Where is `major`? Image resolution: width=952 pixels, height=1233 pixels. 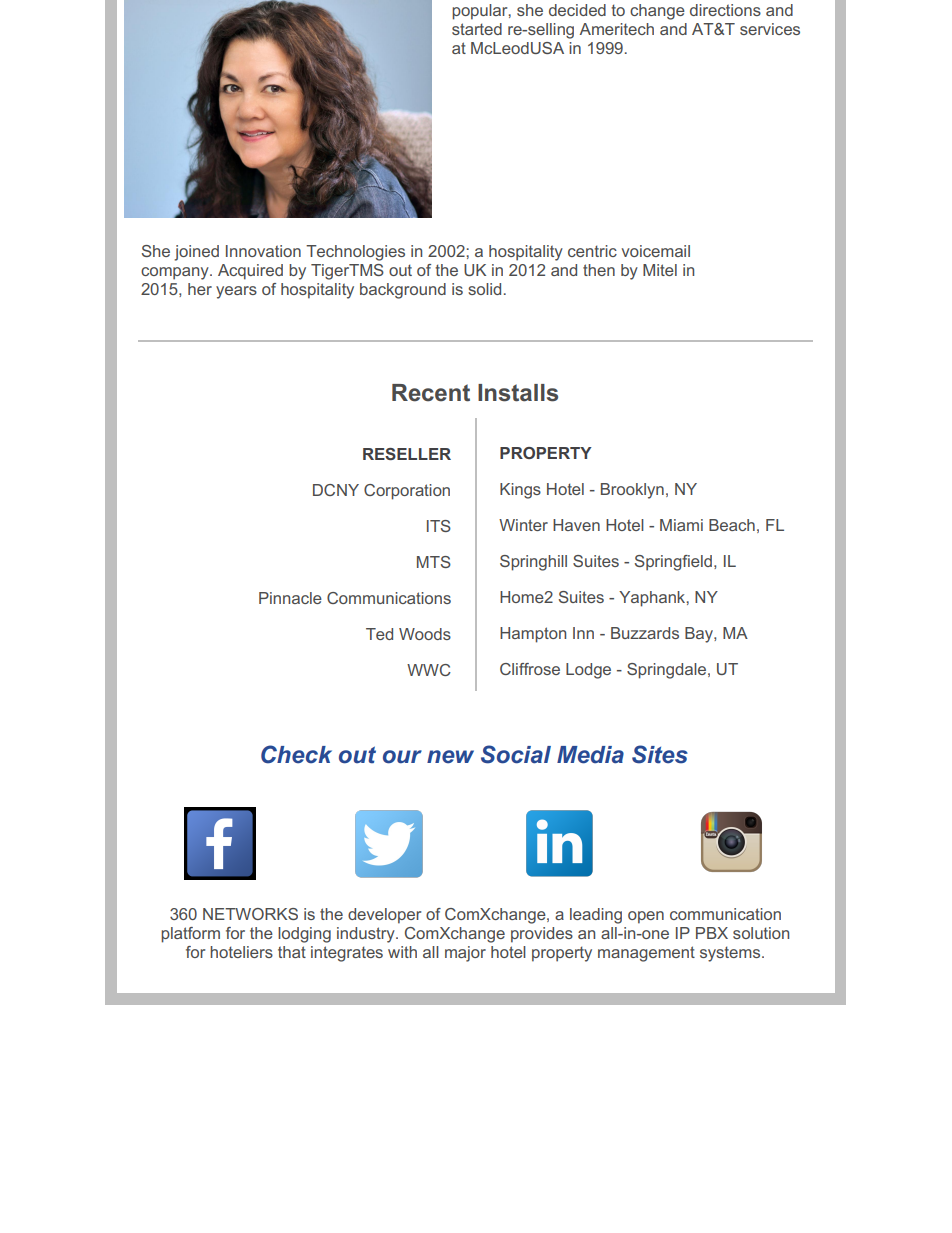 major is located at coordinates (465, 954).
